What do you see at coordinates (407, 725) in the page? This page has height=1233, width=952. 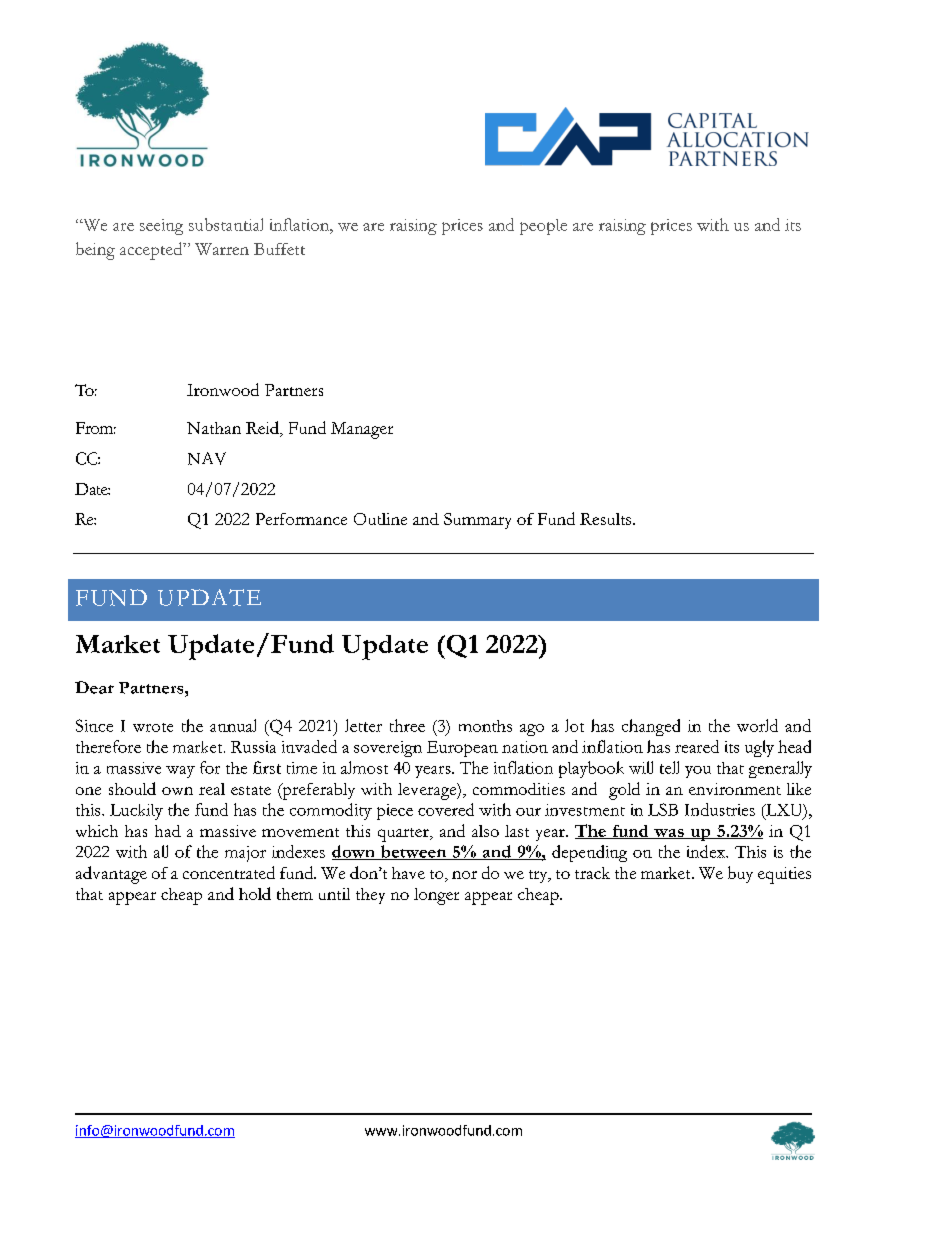 I see `three` at bounding box center [407, 725].
